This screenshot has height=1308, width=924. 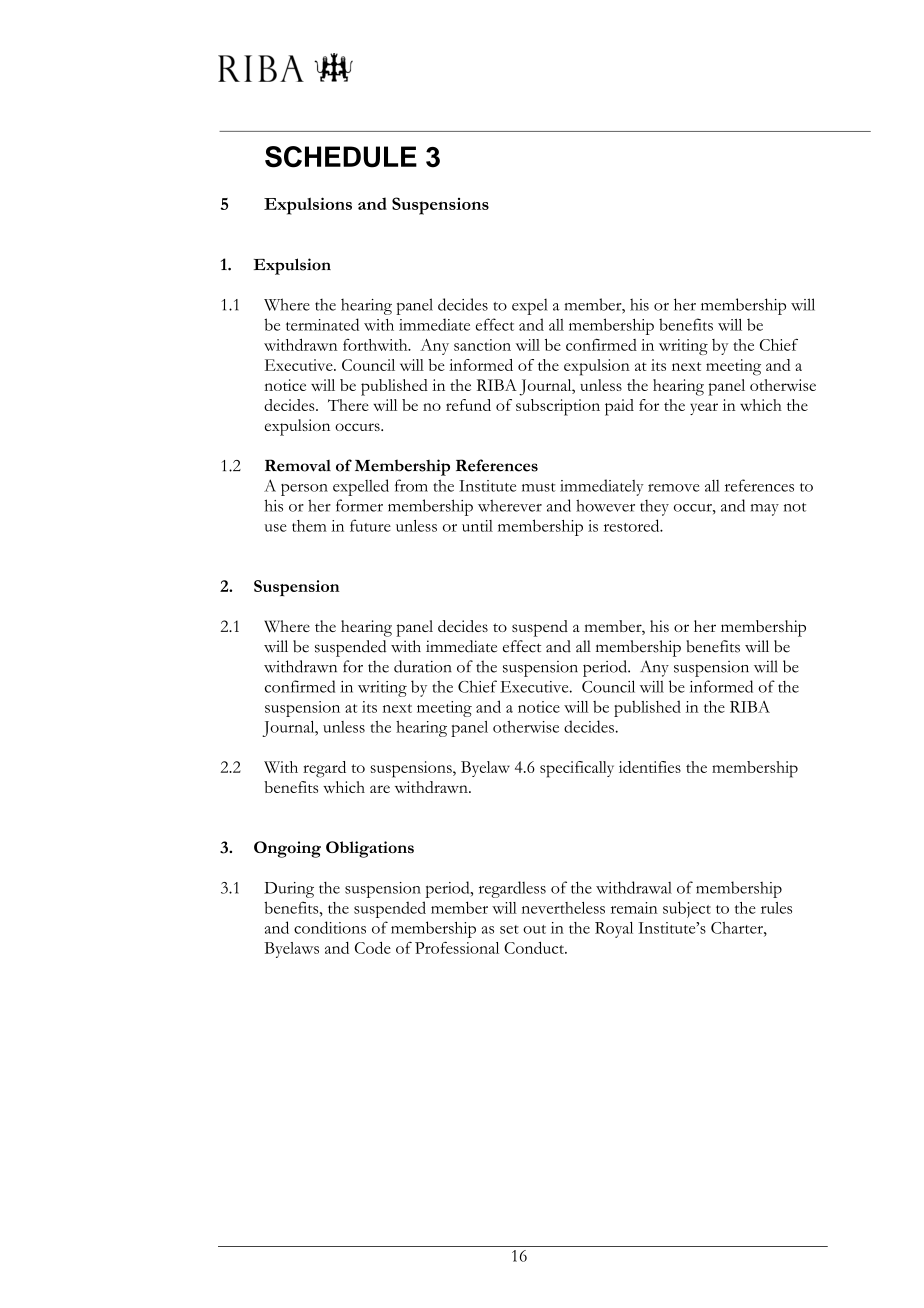 I want to click on until, so click(x=477, y=526).
